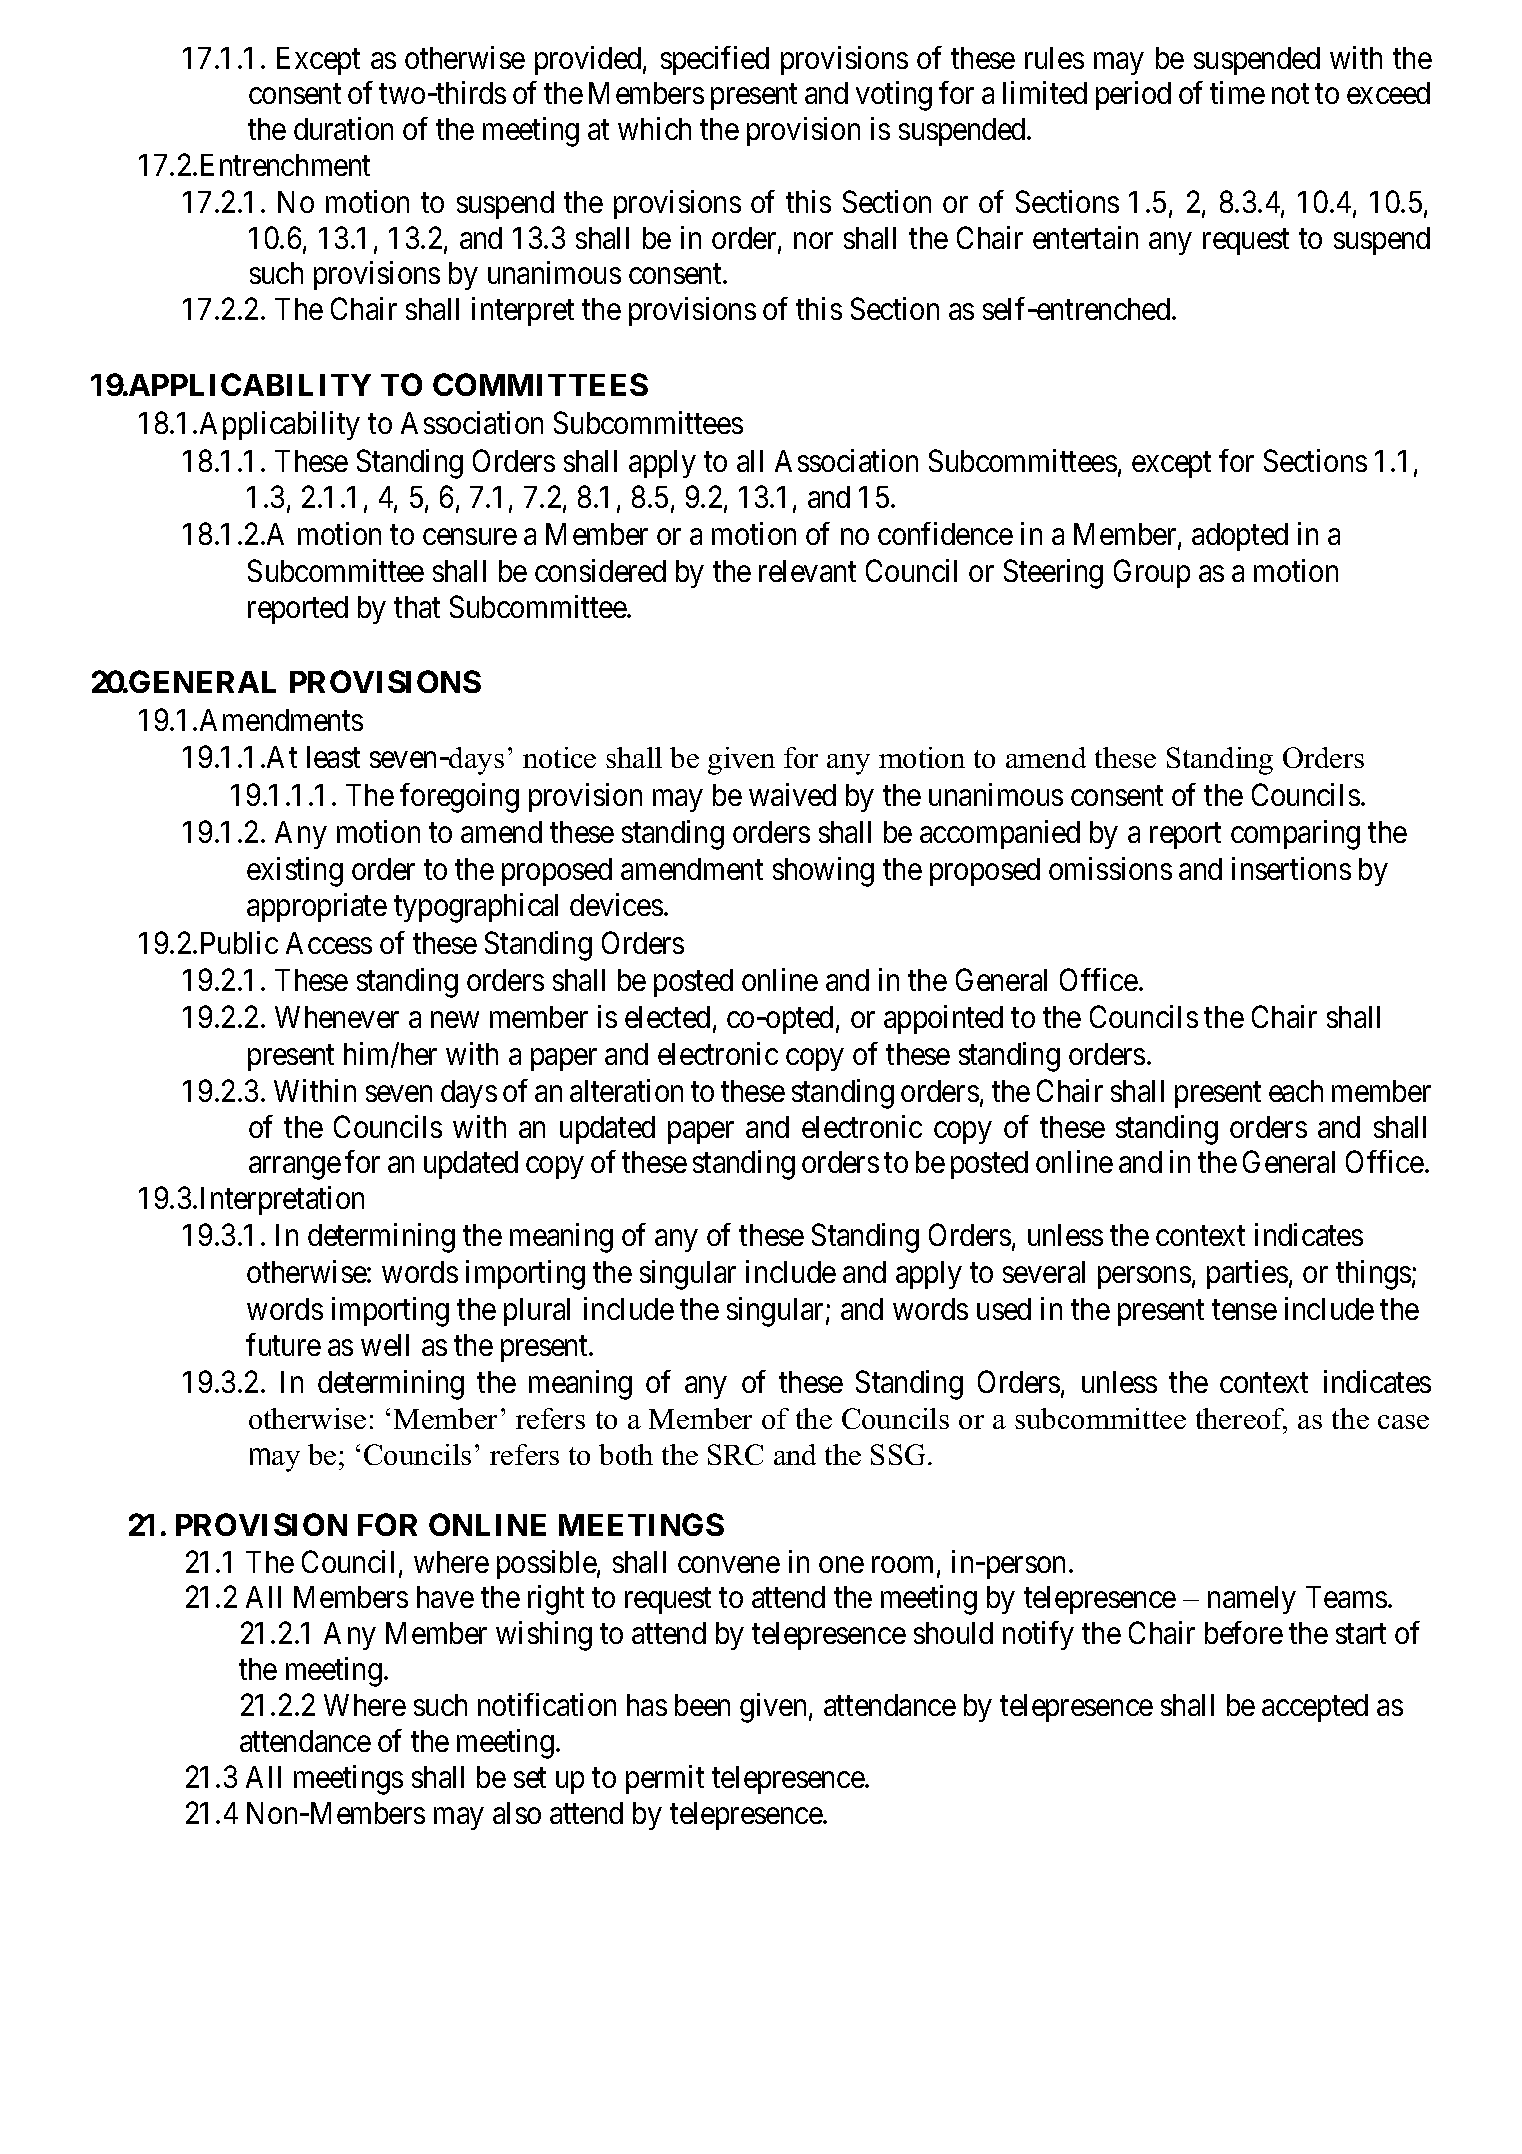 The height and width of the image is (2154, 1522). I want to click on well, so click(385, 1345).
